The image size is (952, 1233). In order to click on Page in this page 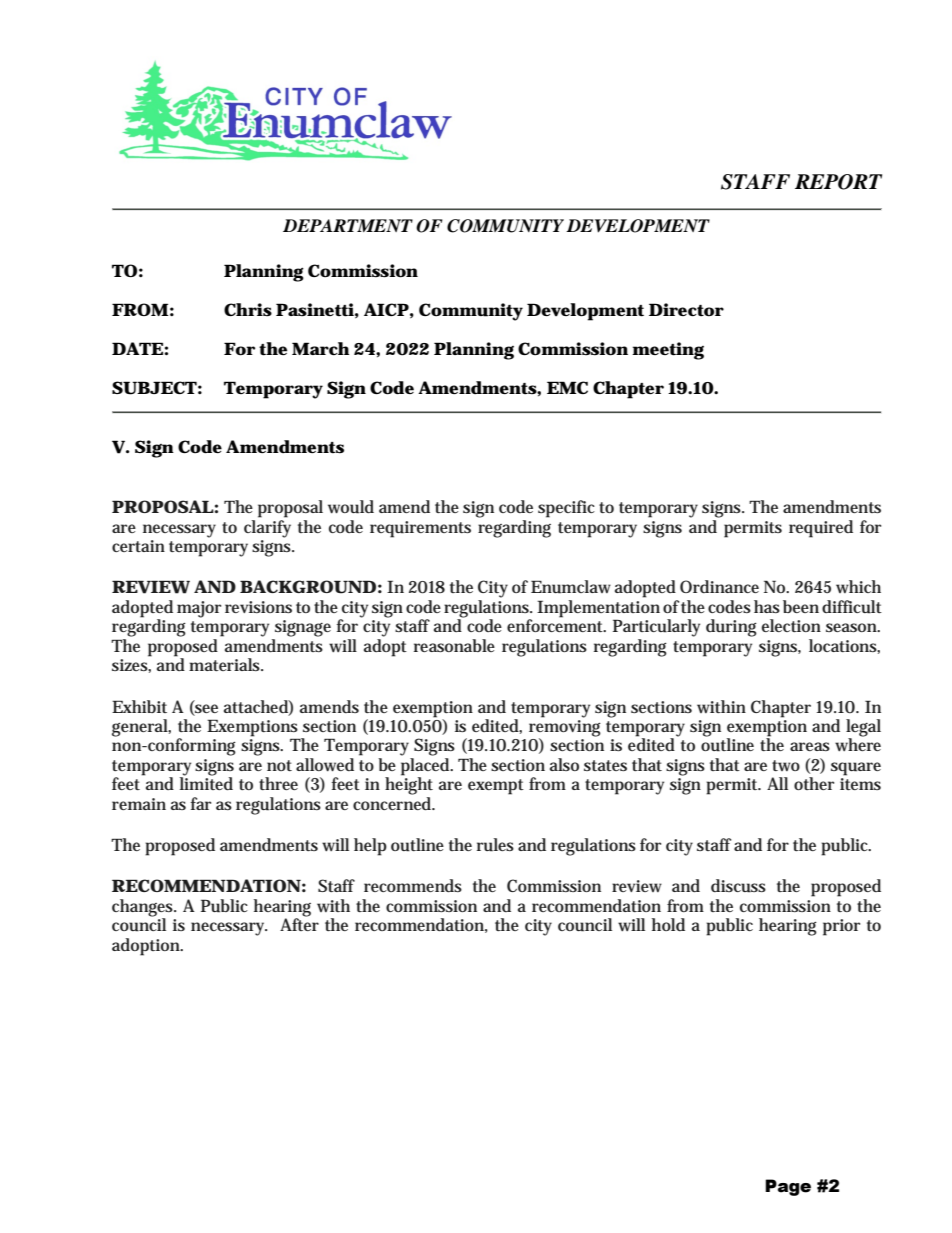, I will do `click(788, 1187)`.
